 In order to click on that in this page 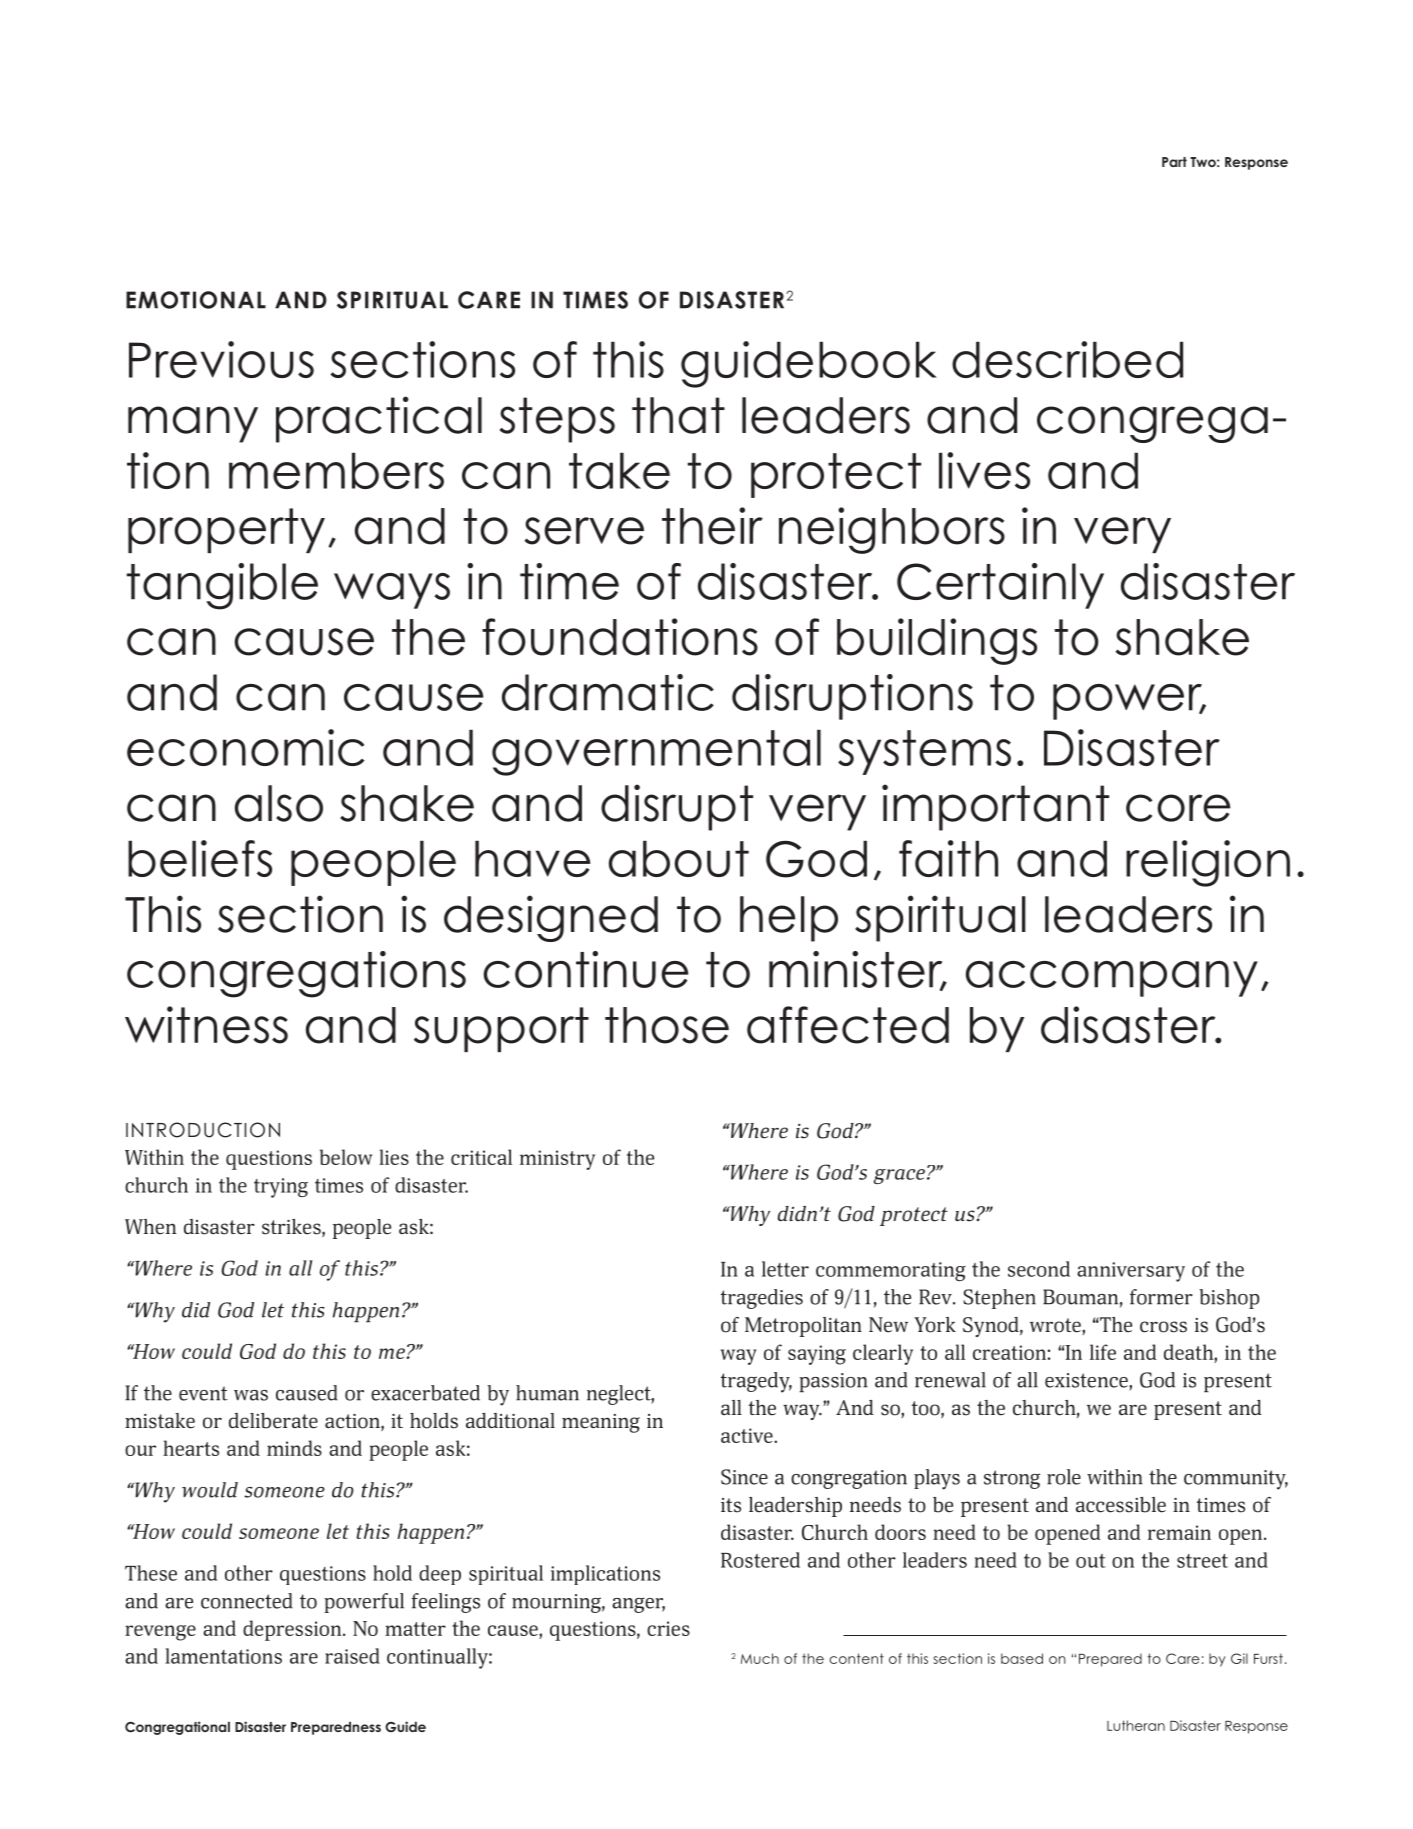, I will do `click(678, 415)`.
